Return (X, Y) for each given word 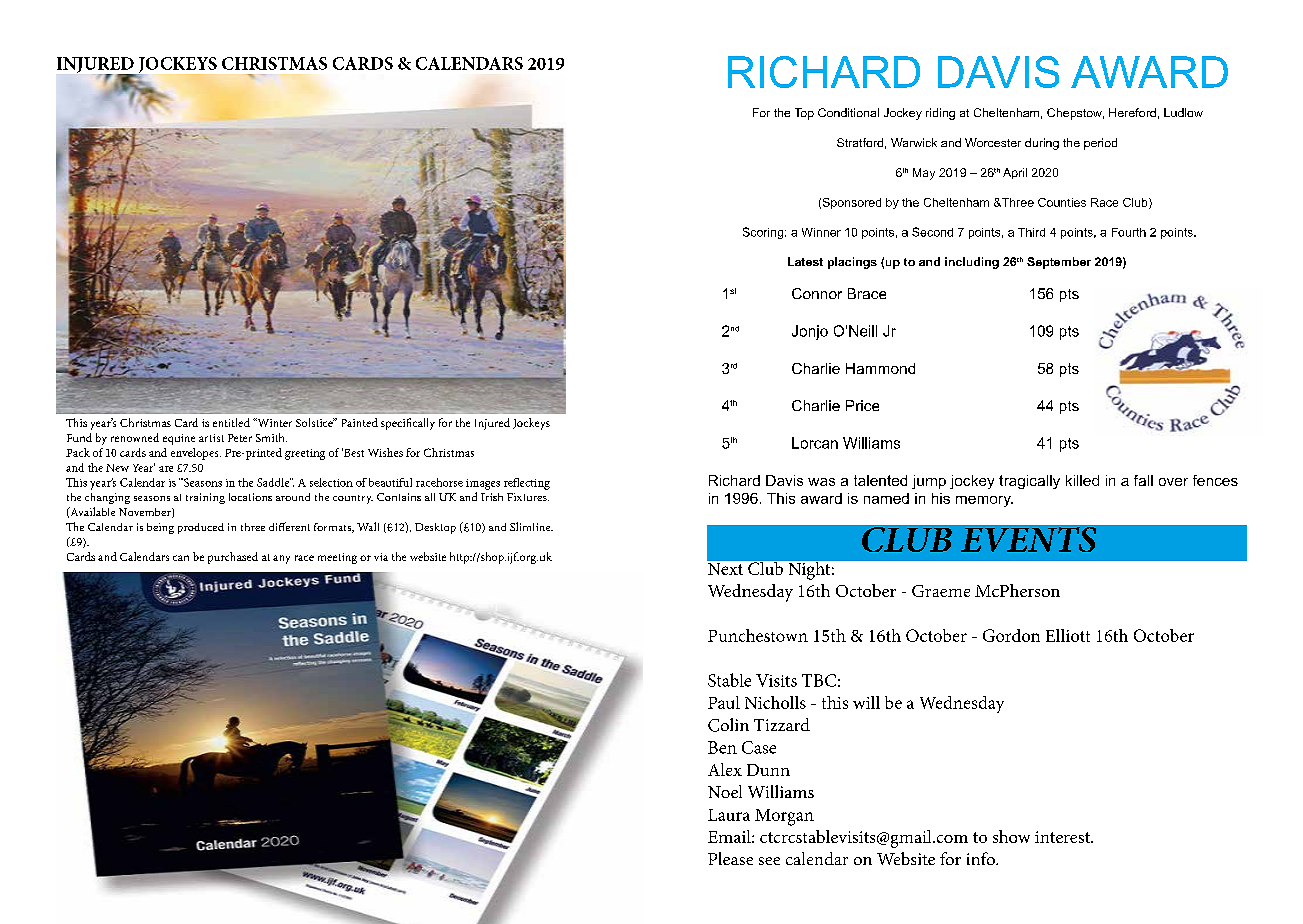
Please (730, 858)
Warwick (914, 142)
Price (862, 405)
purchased (233, 558)
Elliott (1068, 635)
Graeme (941, 591)
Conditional (848, 112)
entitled (231, 422)
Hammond (880, 368)
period (1100, 144)
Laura (729, 815)
